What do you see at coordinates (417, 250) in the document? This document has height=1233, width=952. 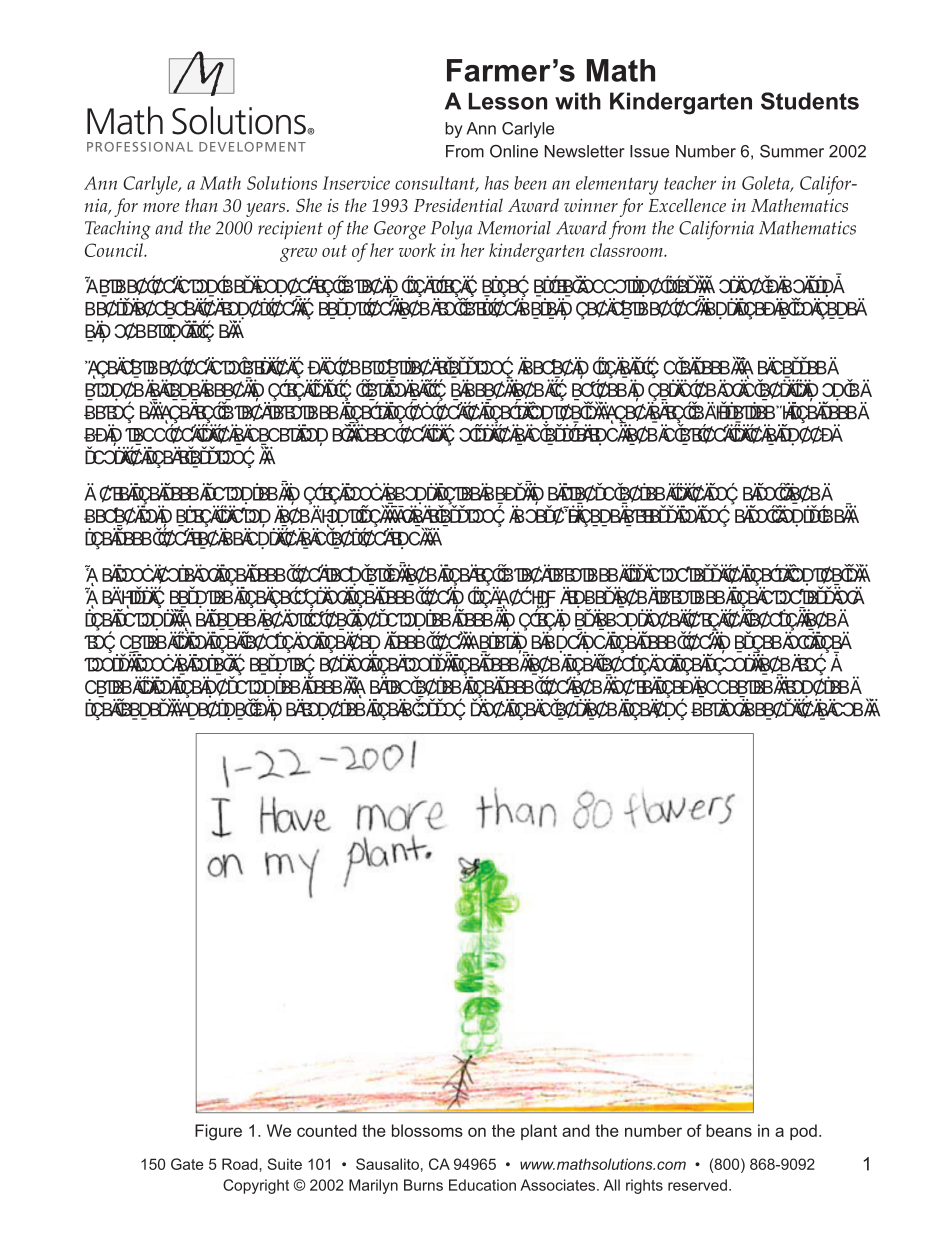 I see `work` at bounding box center [417, 250].
